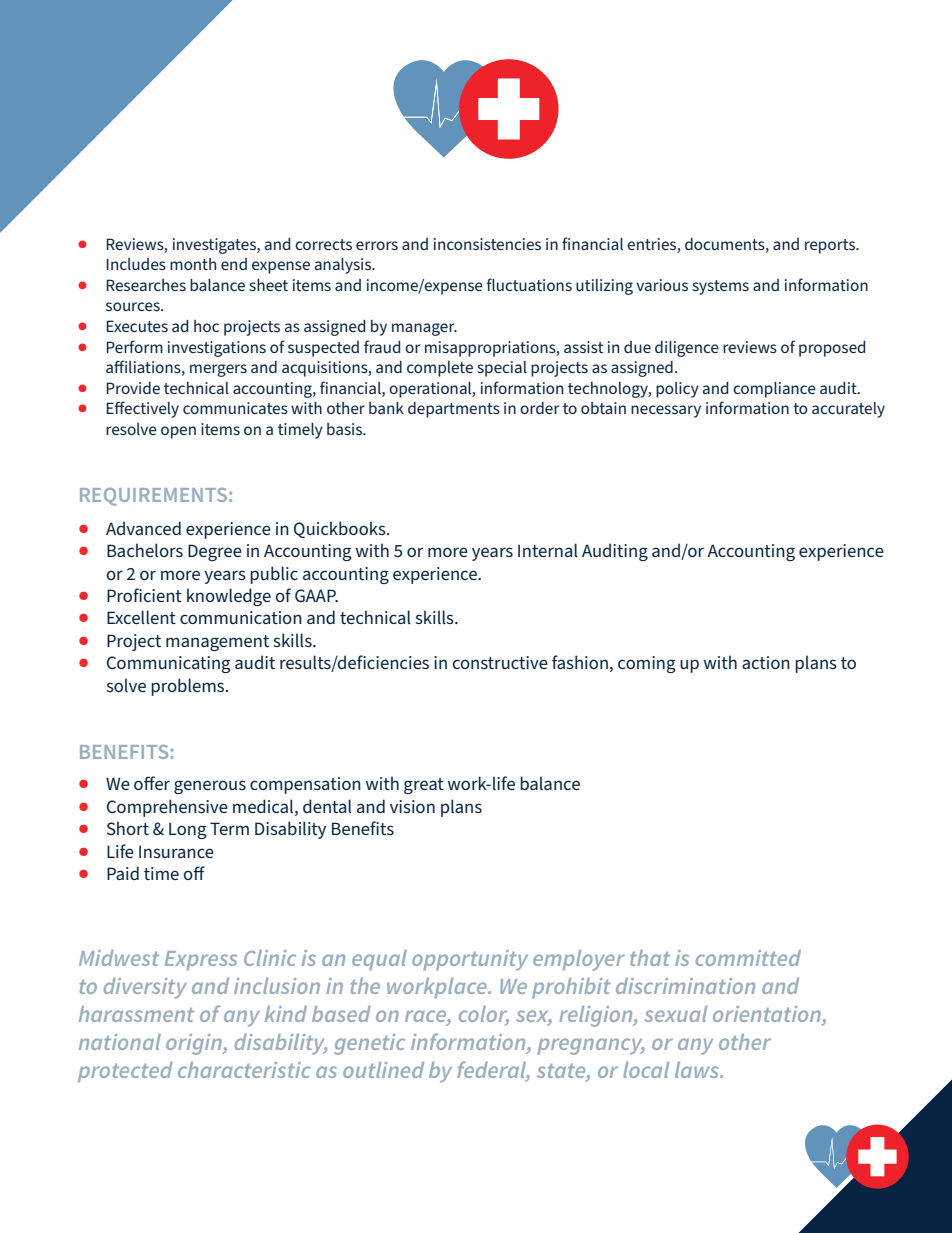  Describe the element at coordinates (487, 244) in the page. I see `inconsistencies` at that location.
